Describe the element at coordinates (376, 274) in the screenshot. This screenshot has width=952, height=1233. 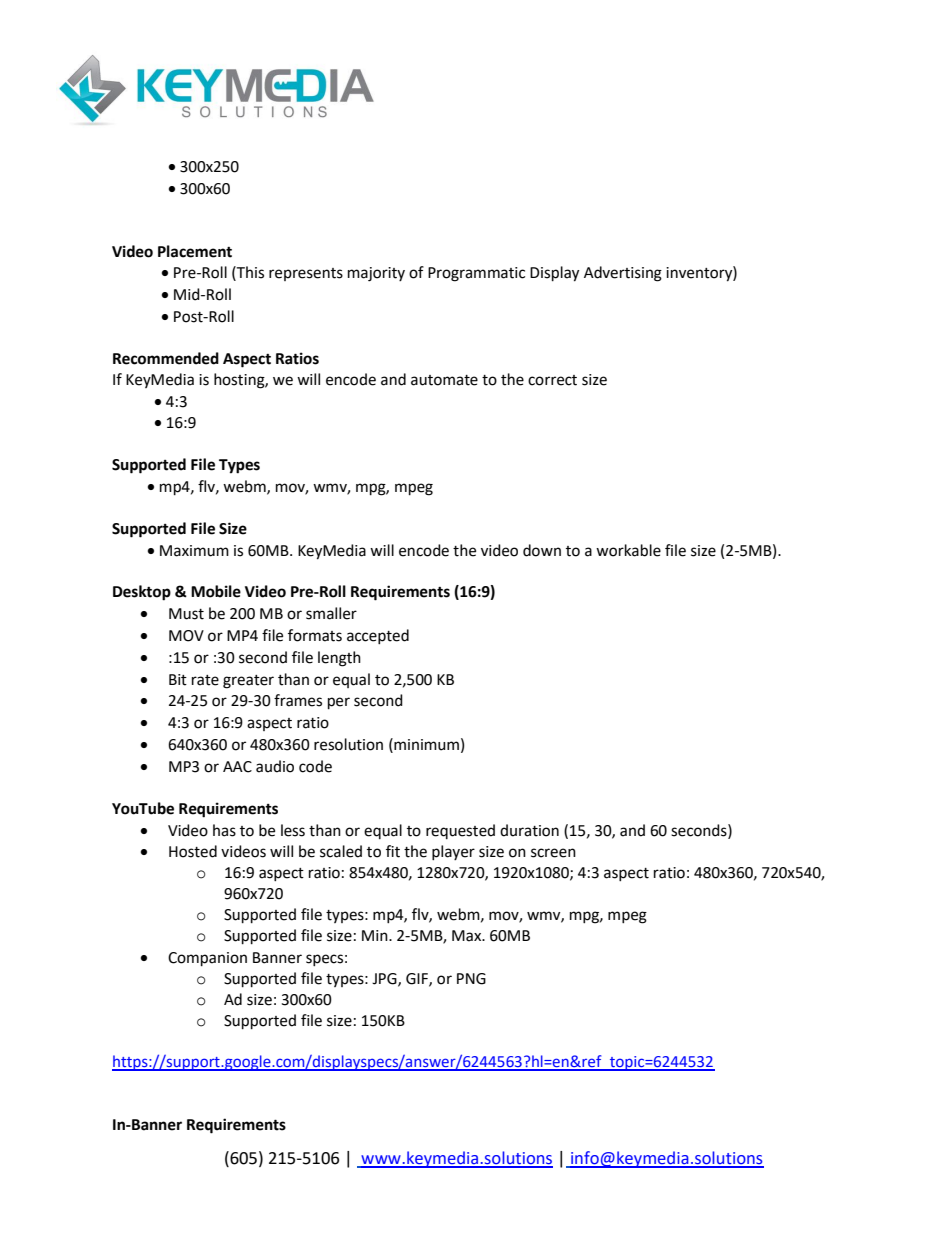
I see `majority` at that location.
